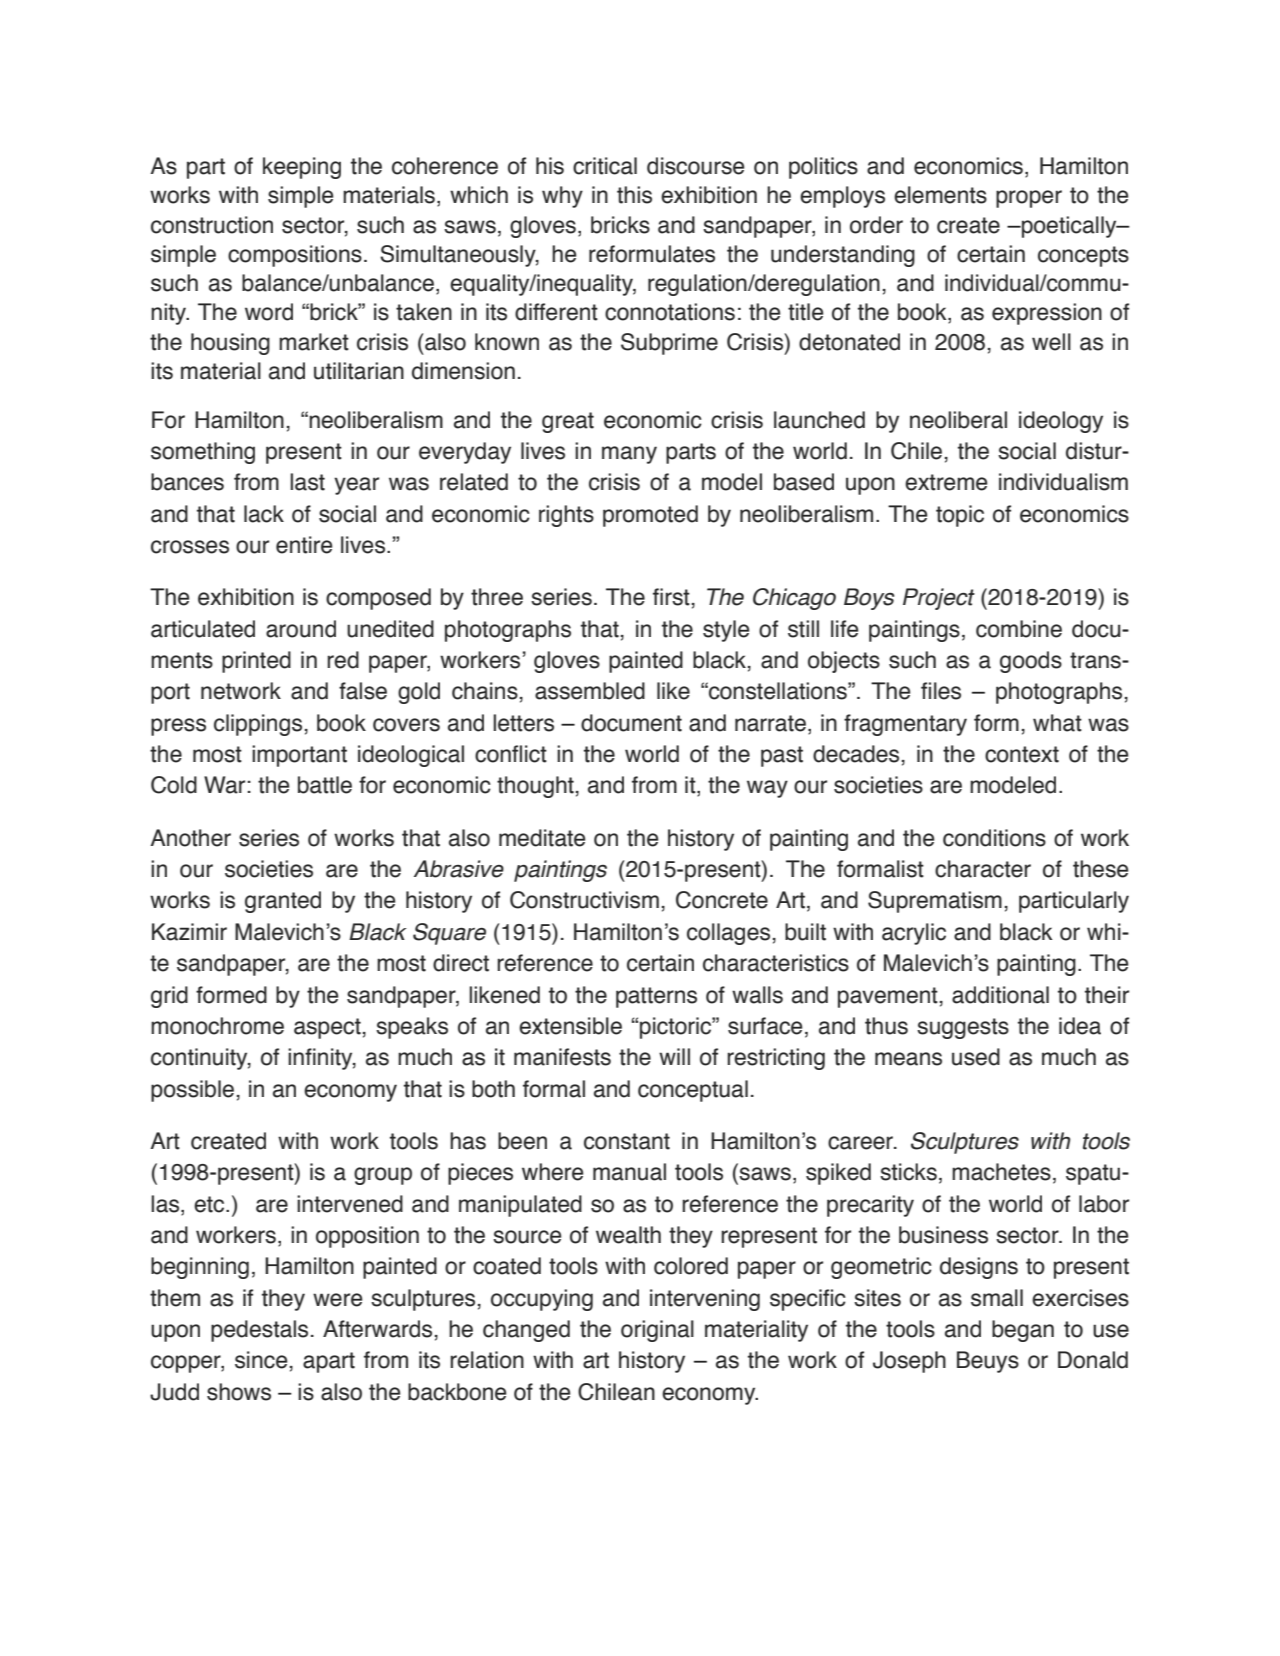  Describe the element at coordinates (302, 168) in the screenshot. I see `keeping` at that location.
